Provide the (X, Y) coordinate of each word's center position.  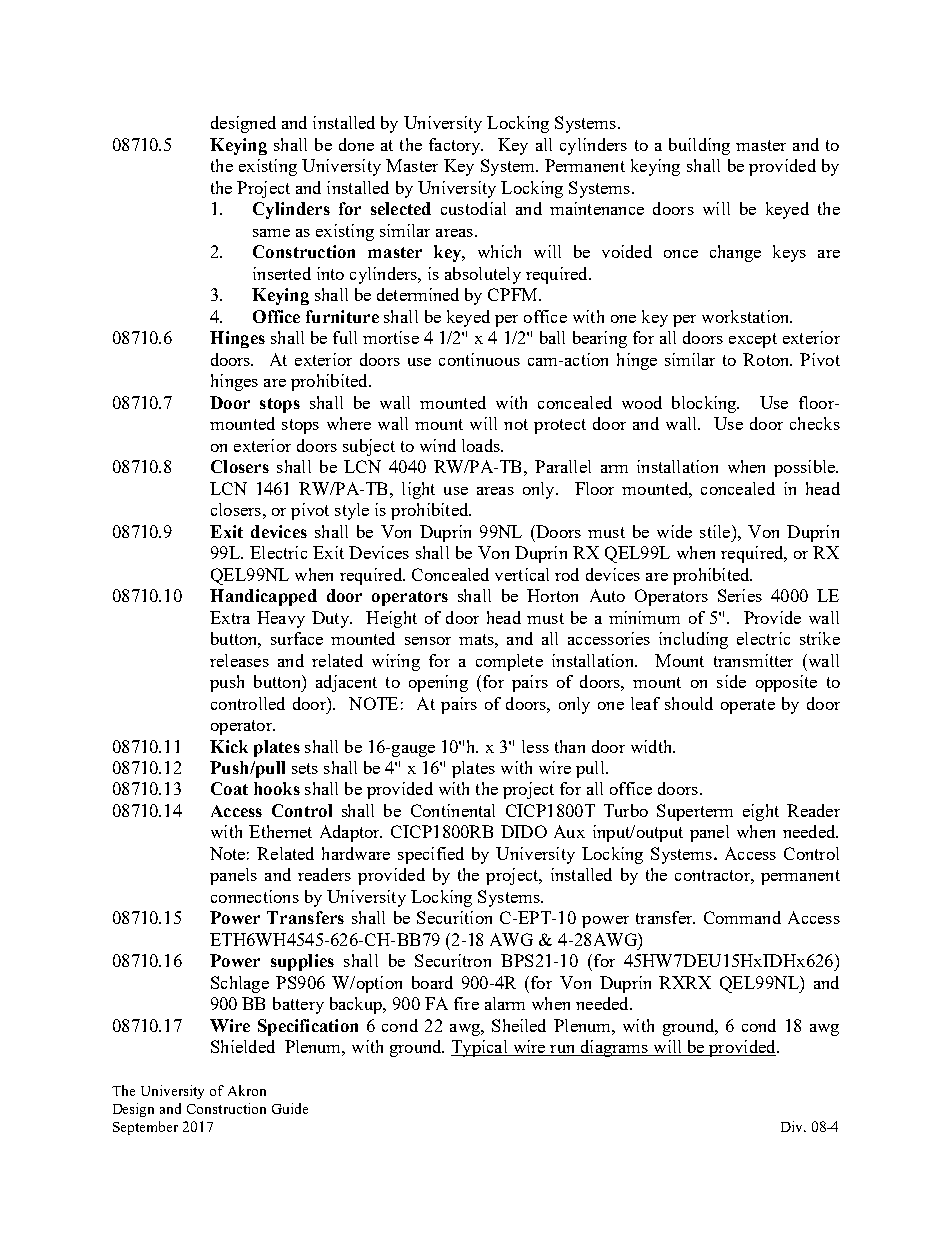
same (271, 233)
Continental (453, 810)
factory (456, 146)
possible (805, 468)
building (699, 146)
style (352, 511)
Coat (229, 788)
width (653, 746)
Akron (247, 1090)
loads (482, 445)
